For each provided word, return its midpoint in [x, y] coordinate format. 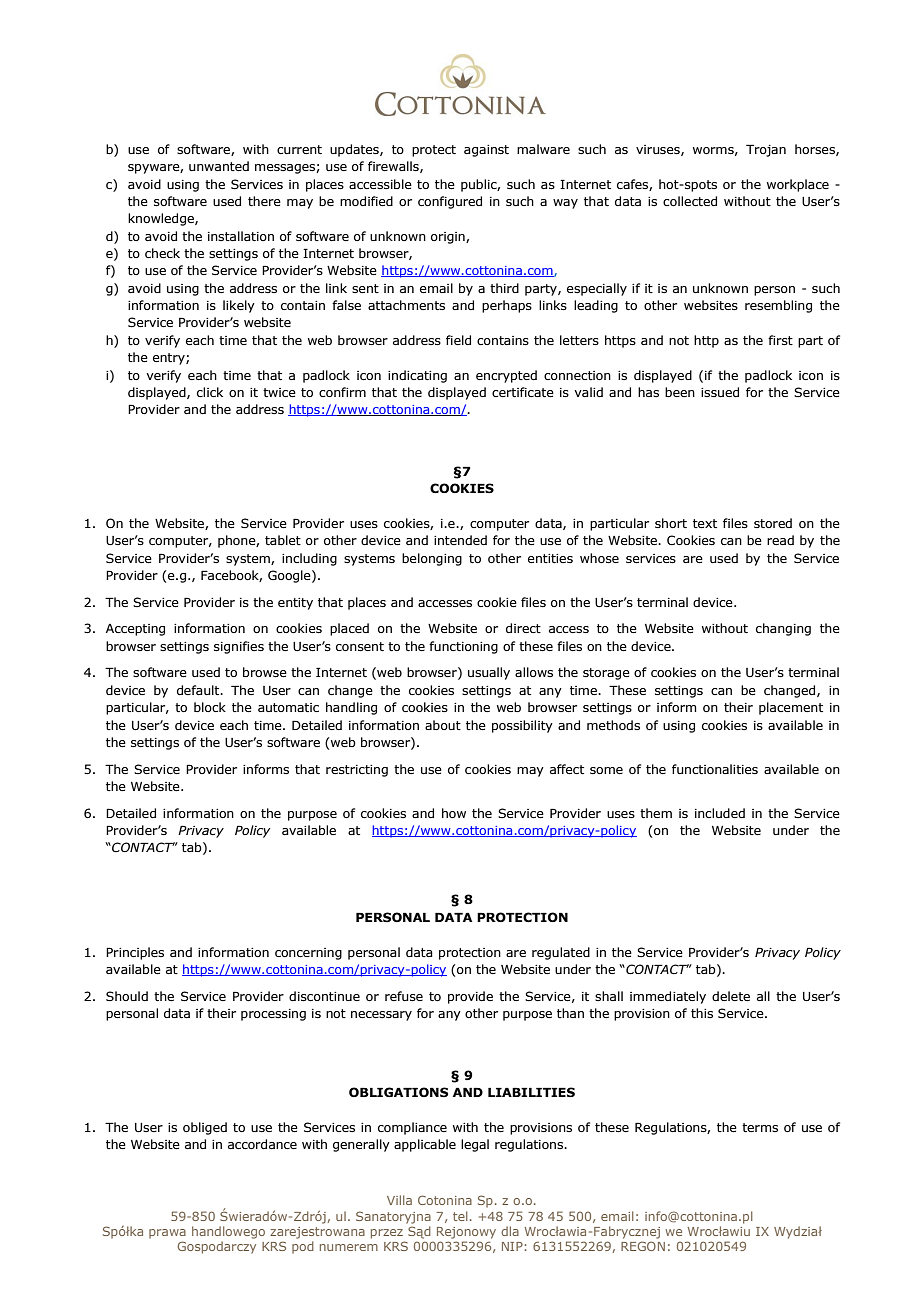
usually [489, 673]
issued [720, 392]
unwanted [219, 166]
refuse [404, 996]
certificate [523, 392]
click [210, 392]
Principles [135, 953]
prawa [167, 1234]
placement [791, 708]
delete [731, 996]
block [210, 707]
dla [510, 1231]
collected [690, 201]
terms [760, 1127]
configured [450, 202]
